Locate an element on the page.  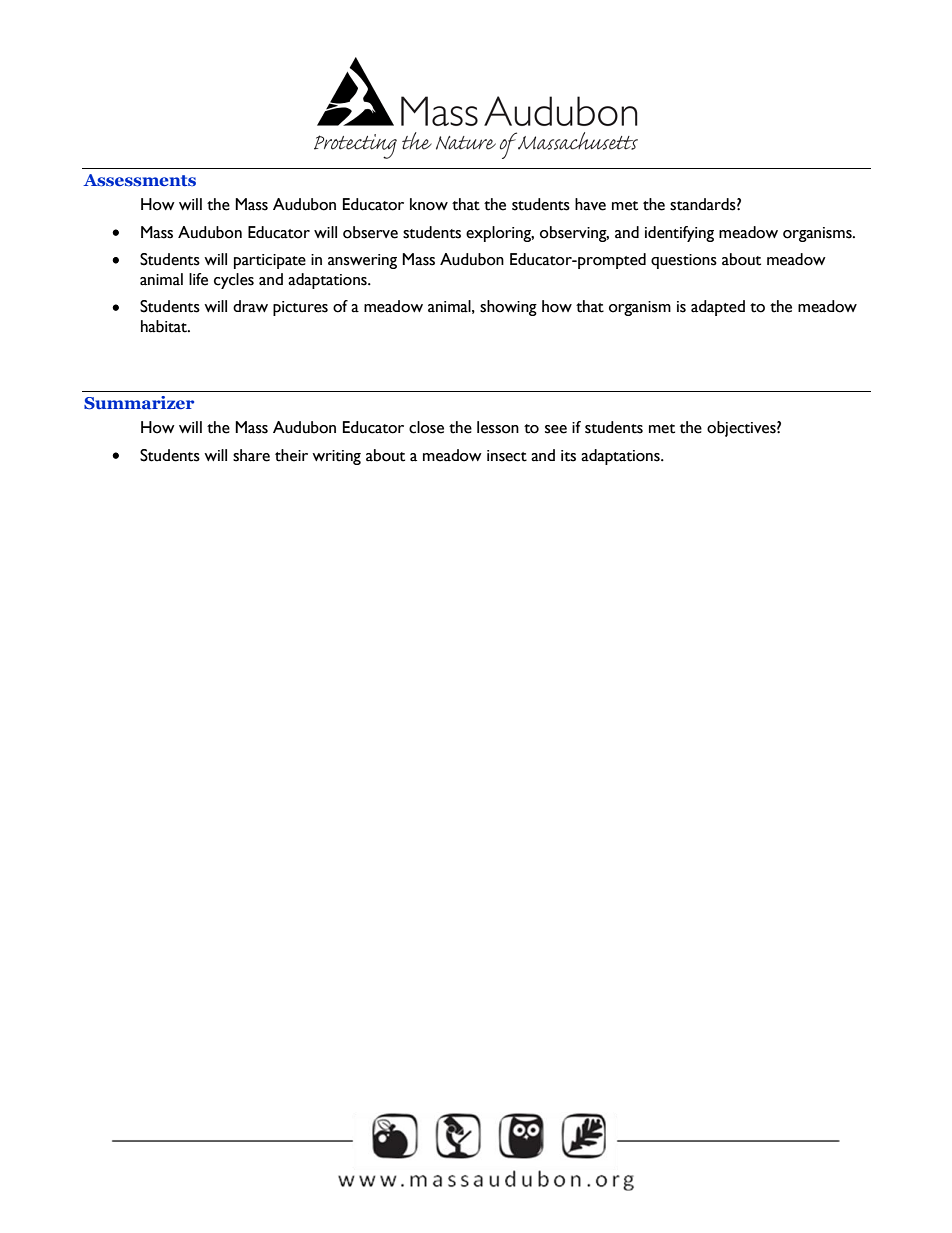
have is located at coordinates (590, 204).
